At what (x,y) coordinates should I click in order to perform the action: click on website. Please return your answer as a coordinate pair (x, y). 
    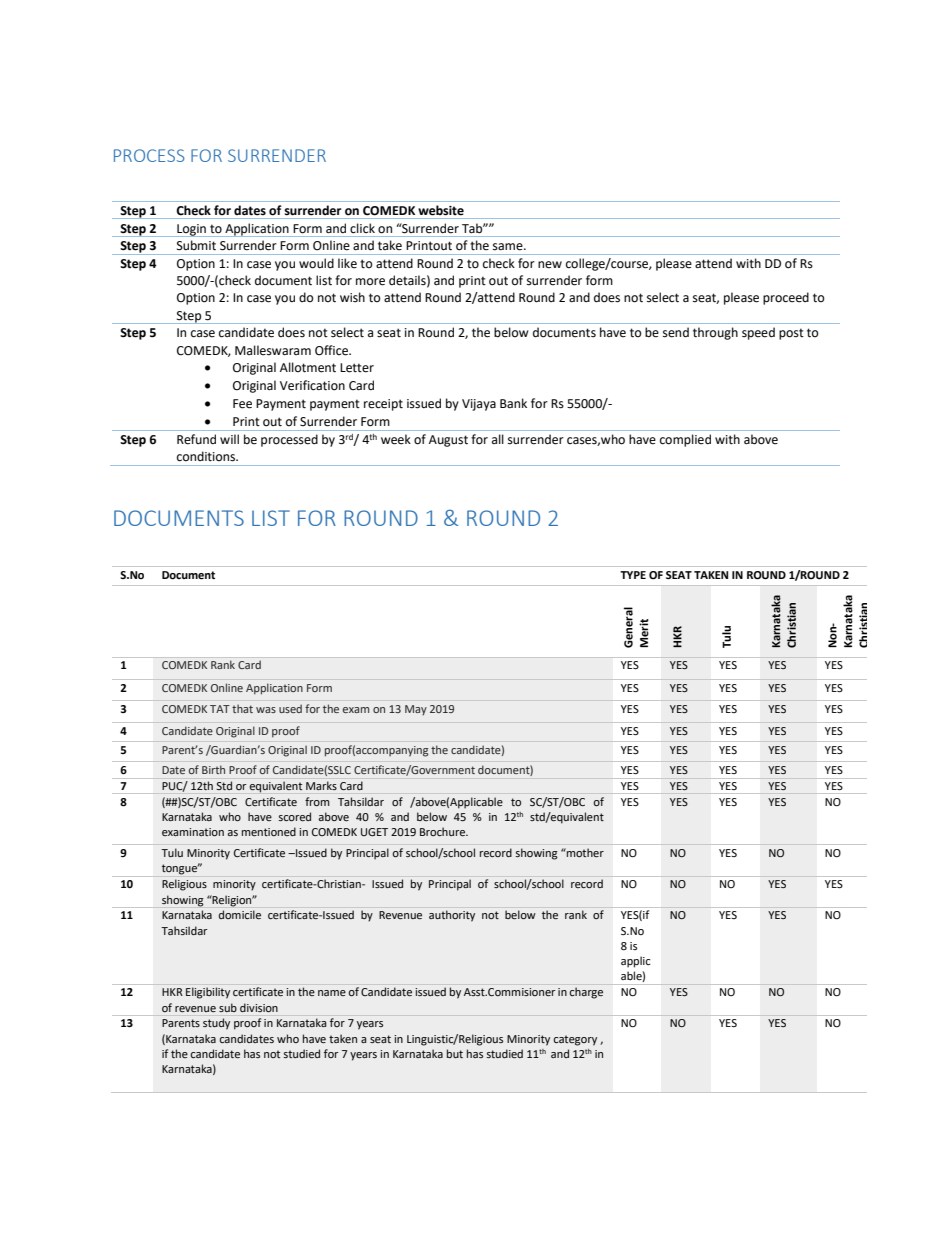
    Looking at the image, I should click on (441, 210).
